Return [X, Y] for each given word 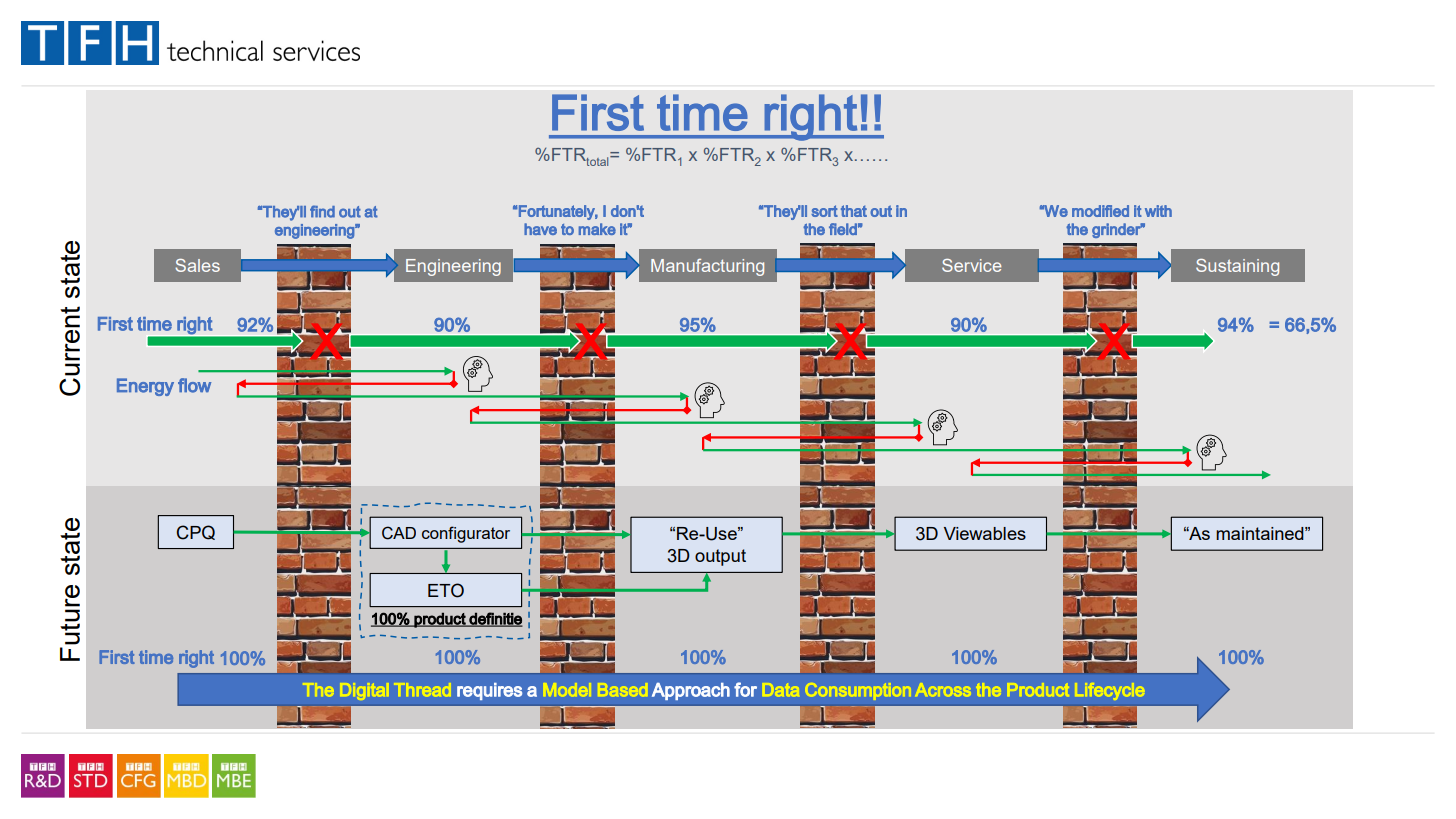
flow [194, 385]
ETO [446, 590]
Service [971, 265]
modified [1100, 211]
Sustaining [1237, 267]
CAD [399, 533]
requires [489, 691]
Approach [691, 691]
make [597, 229]
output [720, 557]
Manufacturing [707, 267]
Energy [145, 387]
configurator [466, 534]
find [322, 211]
